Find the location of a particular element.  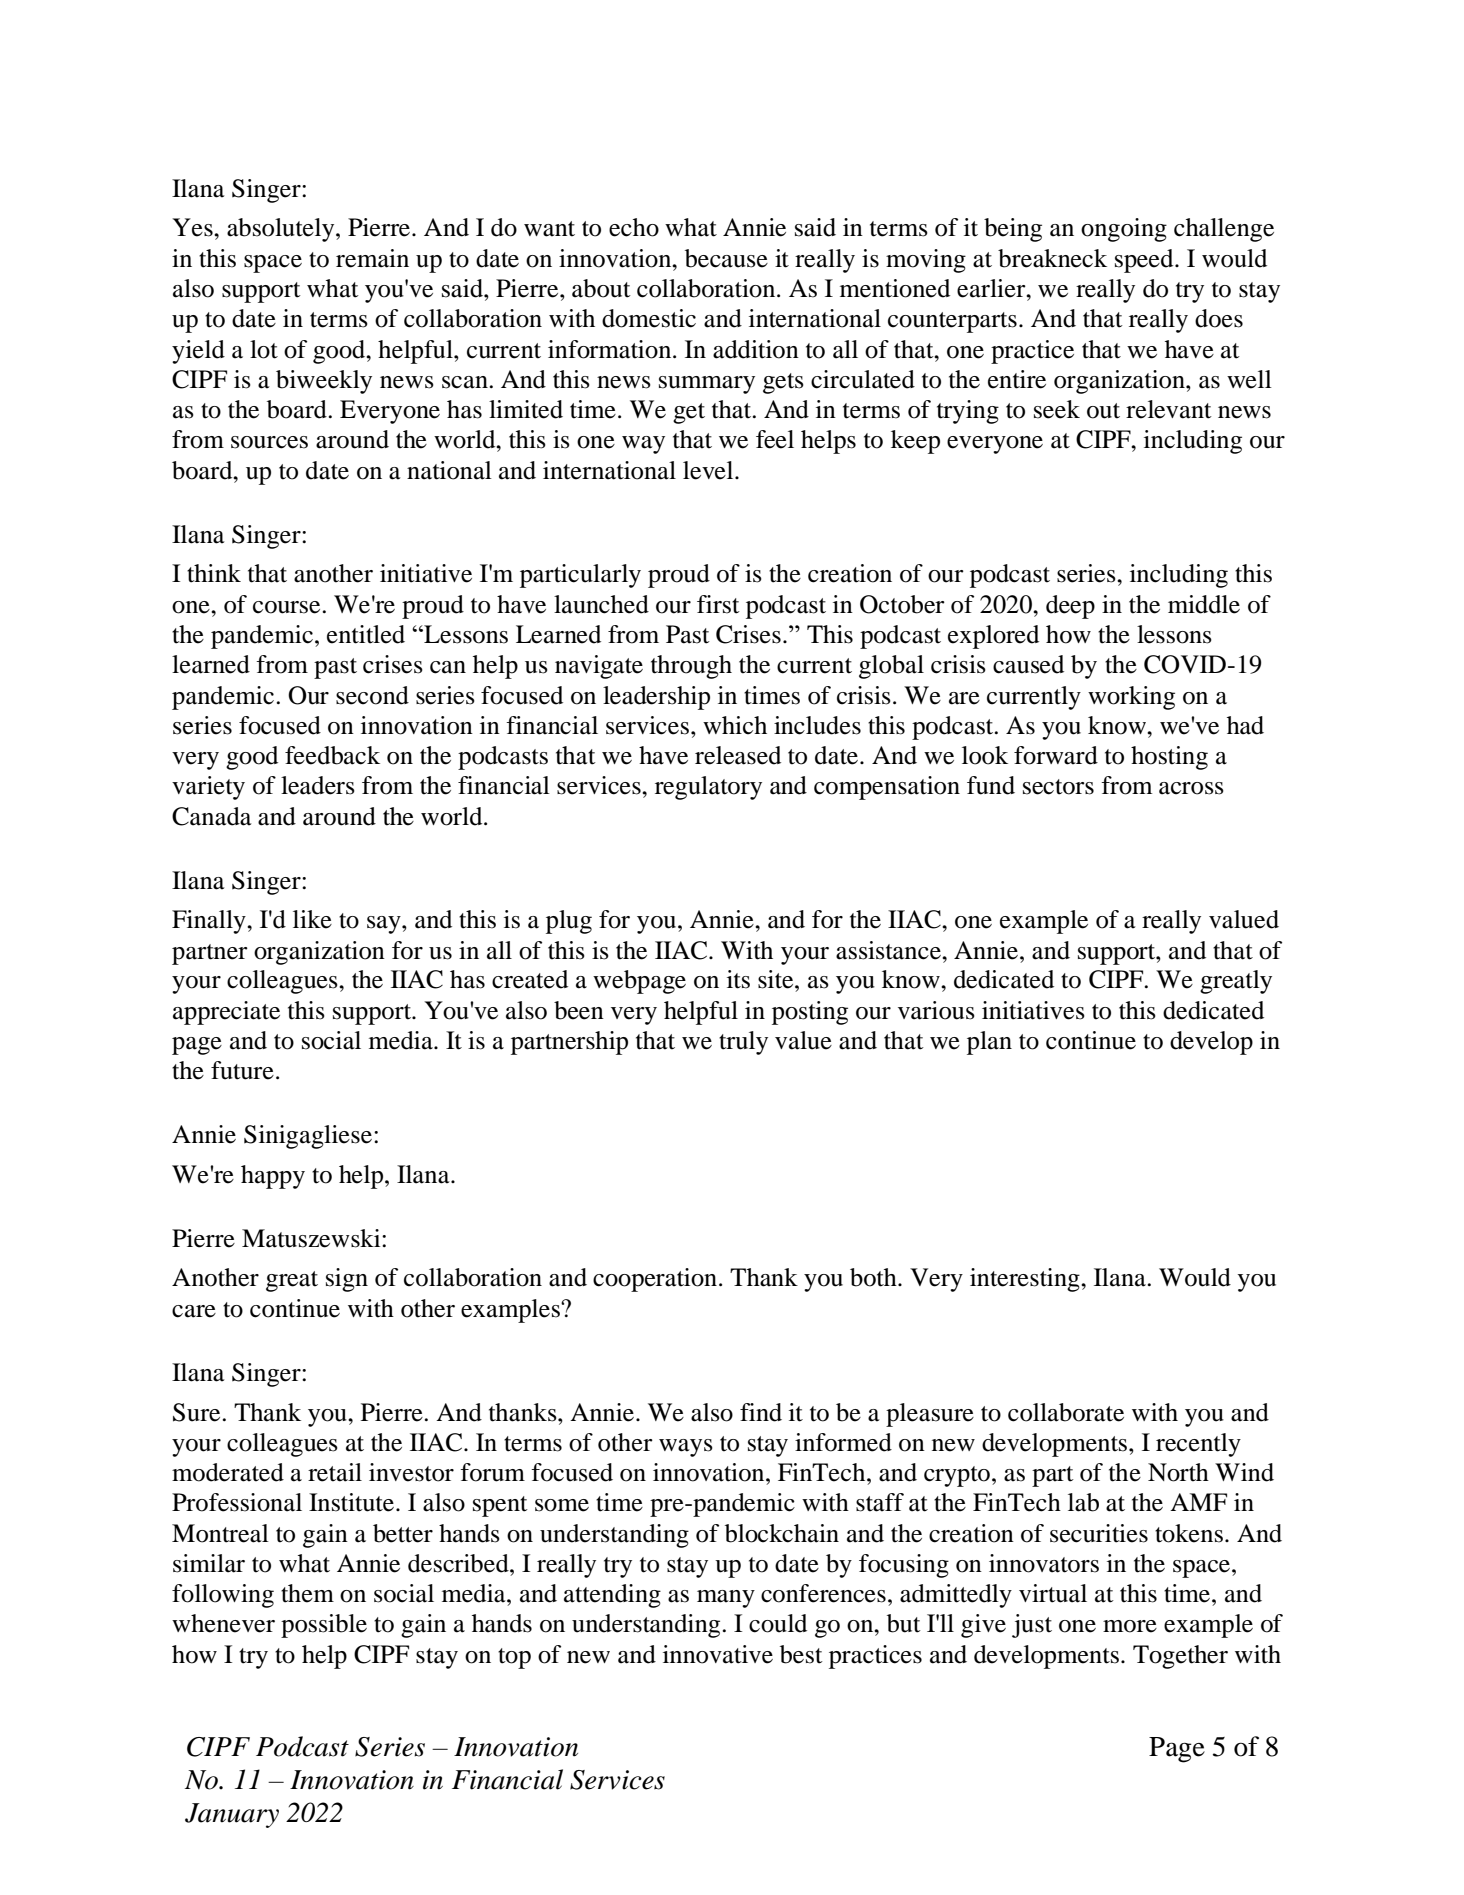

January is located at coordinates (232, 1815).
